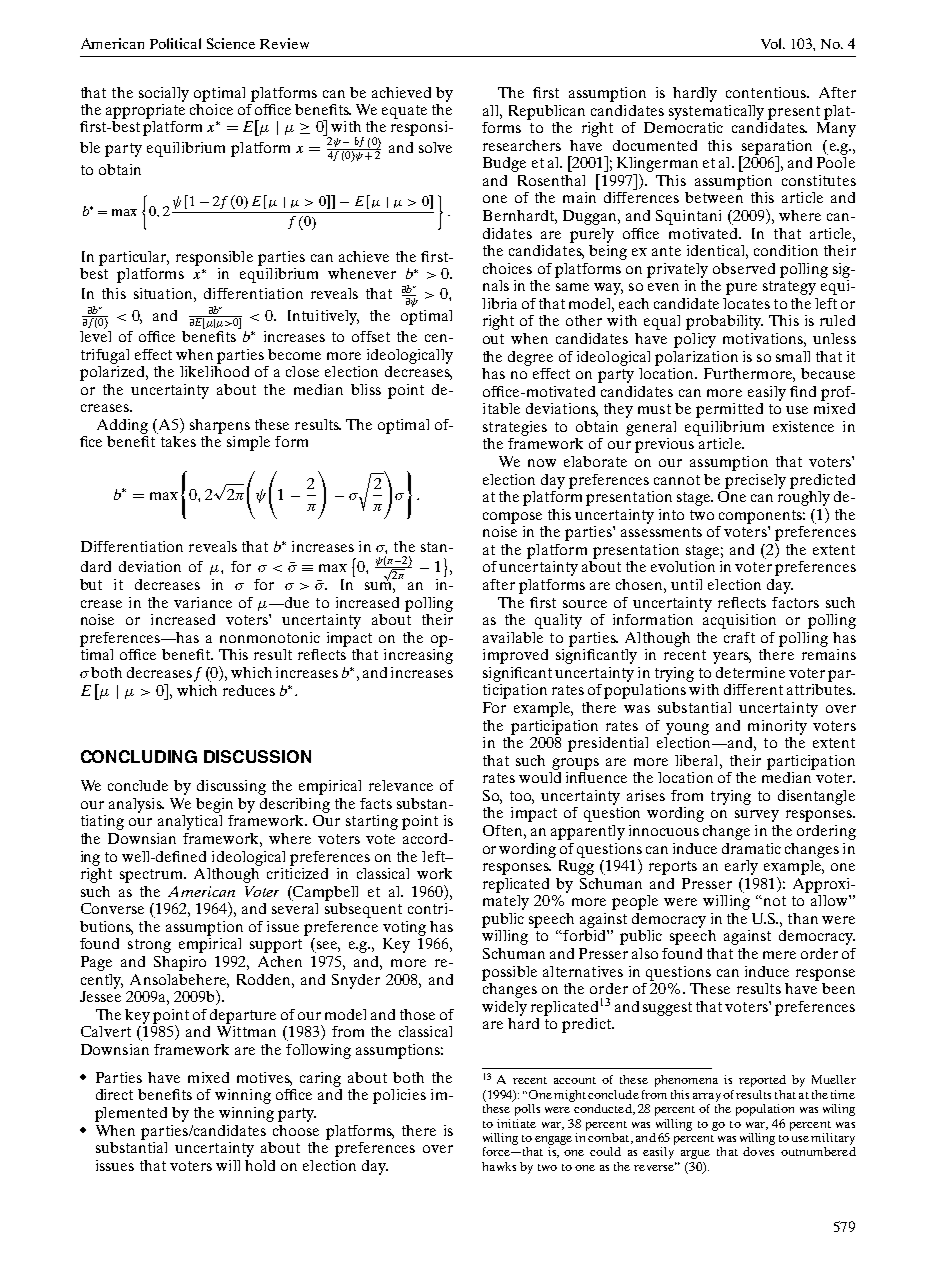 This screenshot has width=952, height=1270. Describe the element at coordinates (513, 637) in the screenshot. I see `available` at that location.
